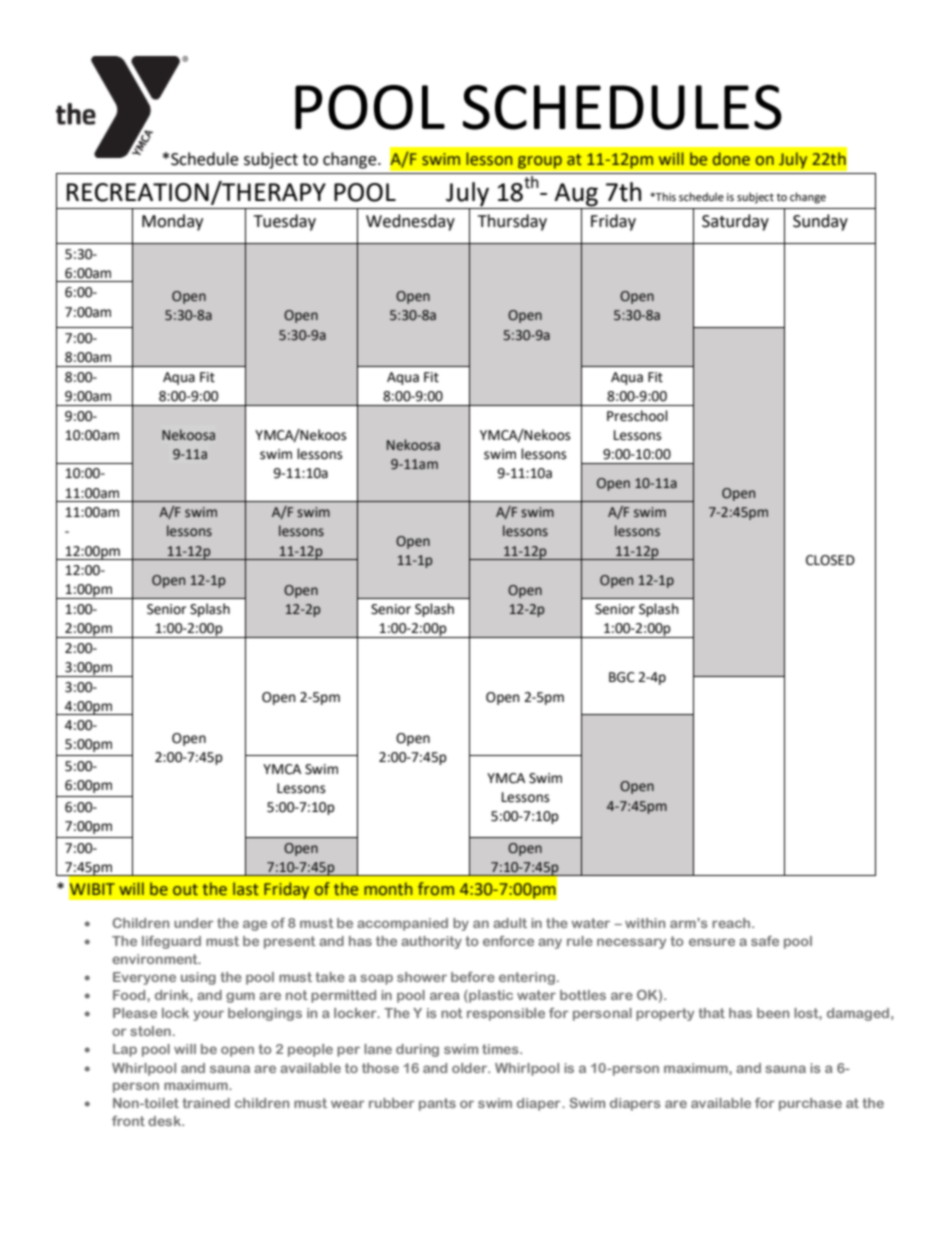  What do you see at coordinates (172, 222) in the page?
I see `Monday` at bounding box center [172, 222].
